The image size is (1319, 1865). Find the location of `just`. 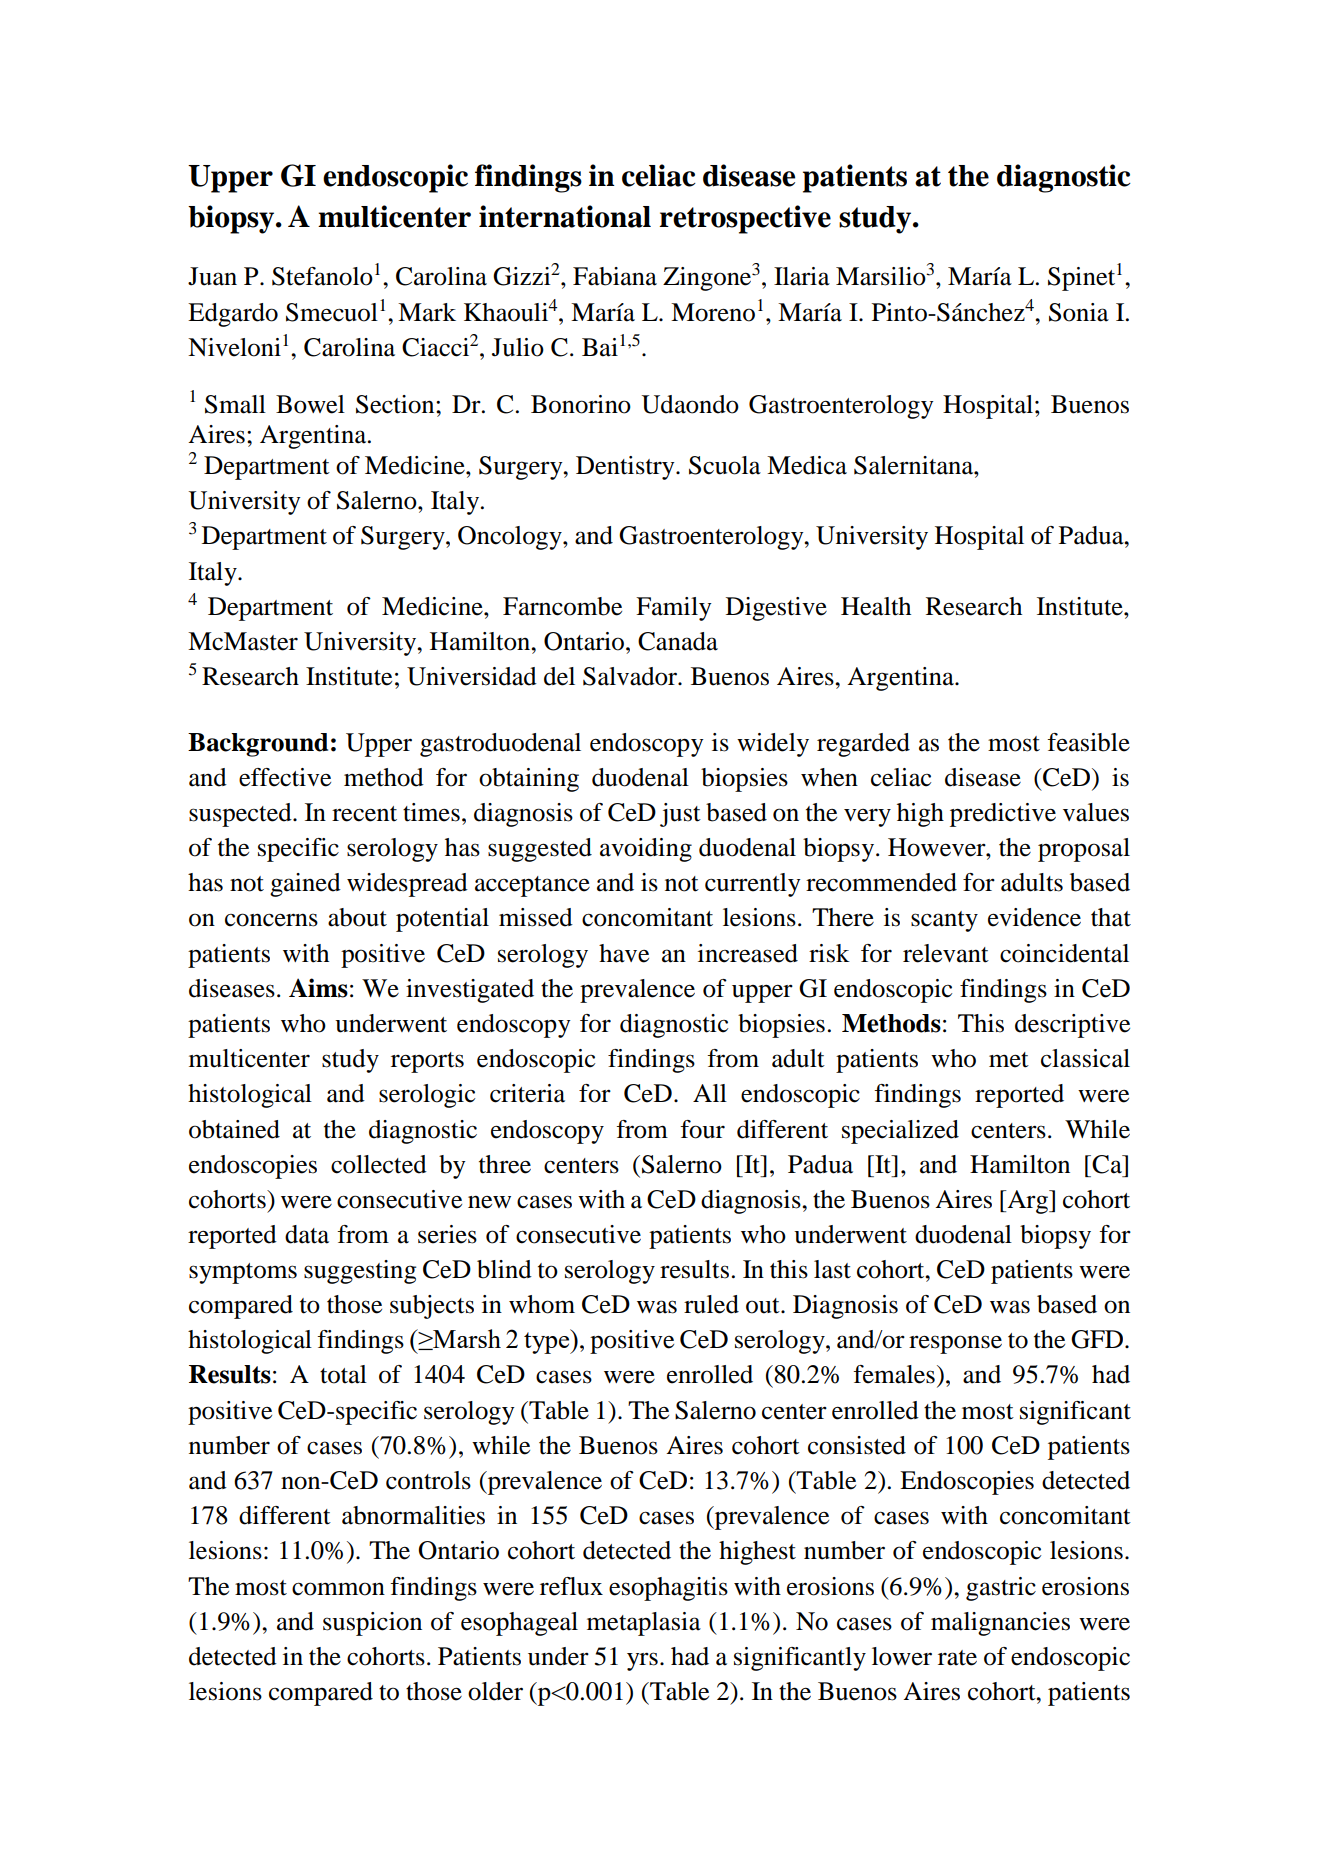

just is located at coordinates (680, 815).
